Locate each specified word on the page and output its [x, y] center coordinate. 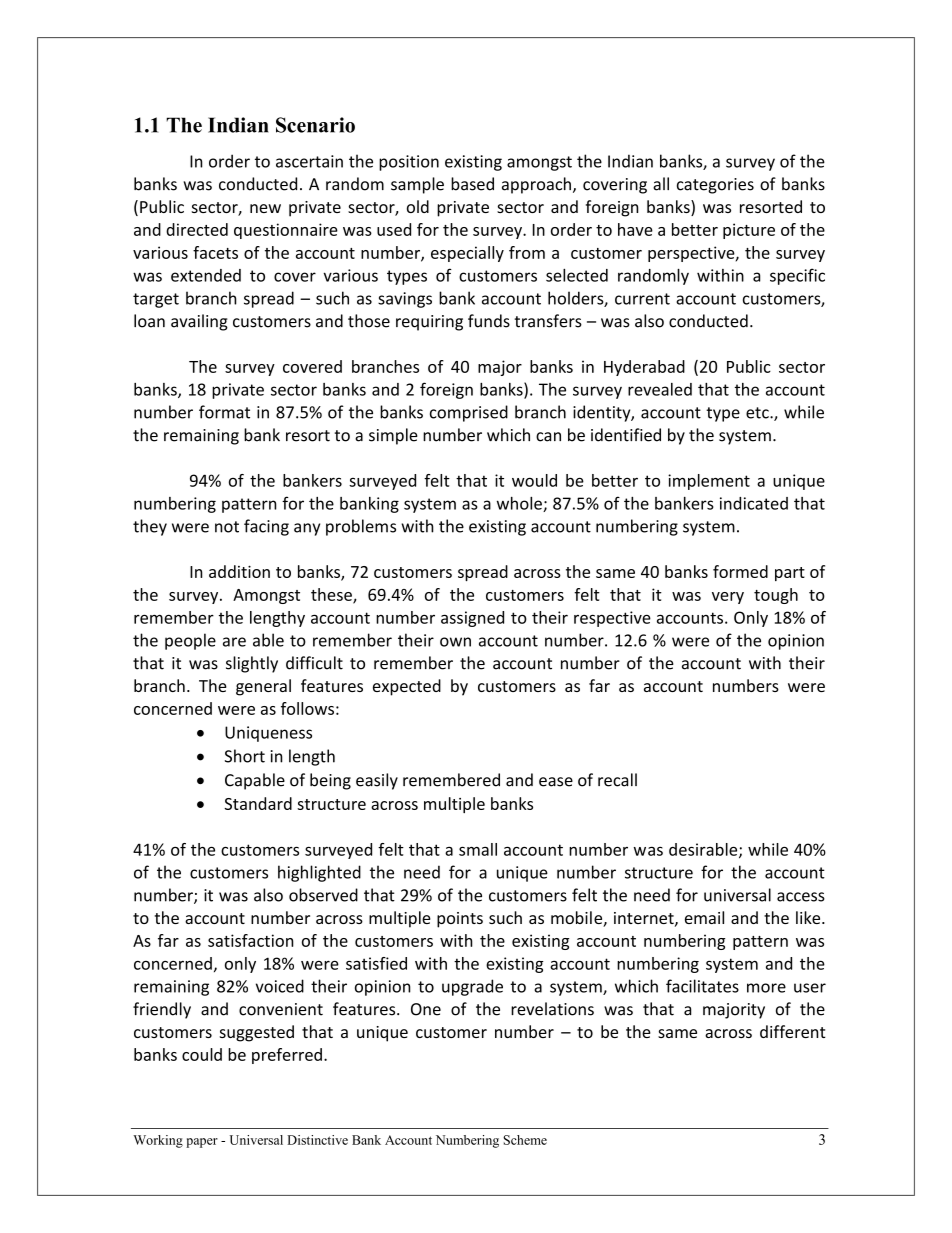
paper [202, 1143]
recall [617, 780]
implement [709, 482]
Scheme [525, 1140]
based [472, 184]
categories [715, 186]
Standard [258, 803]
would [534, 480]
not [227, 527]
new [265, 208]
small [478, 849]
